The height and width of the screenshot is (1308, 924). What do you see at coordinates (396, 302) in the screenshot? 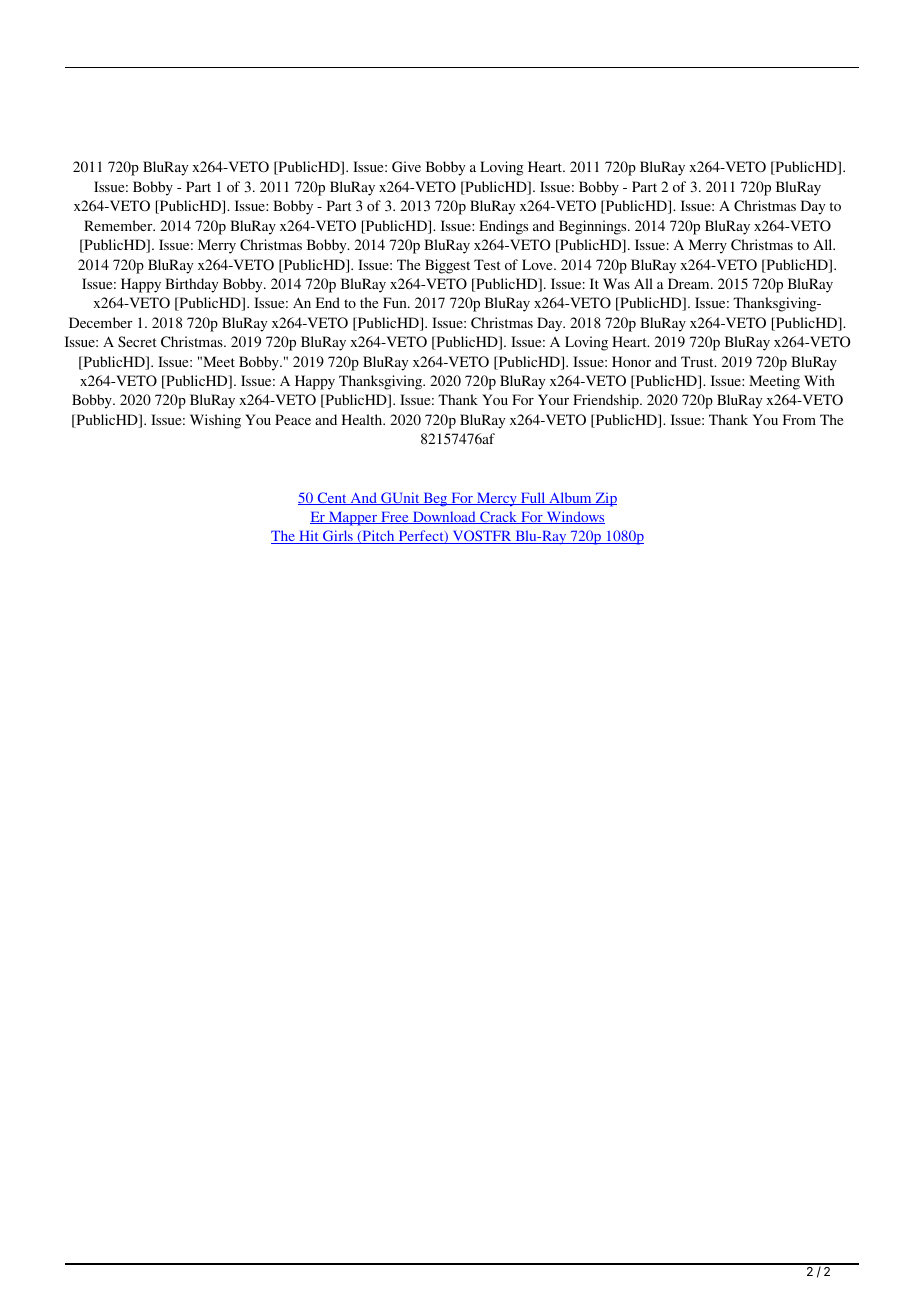
I see `Fun` at bounding box center [396, 302].
